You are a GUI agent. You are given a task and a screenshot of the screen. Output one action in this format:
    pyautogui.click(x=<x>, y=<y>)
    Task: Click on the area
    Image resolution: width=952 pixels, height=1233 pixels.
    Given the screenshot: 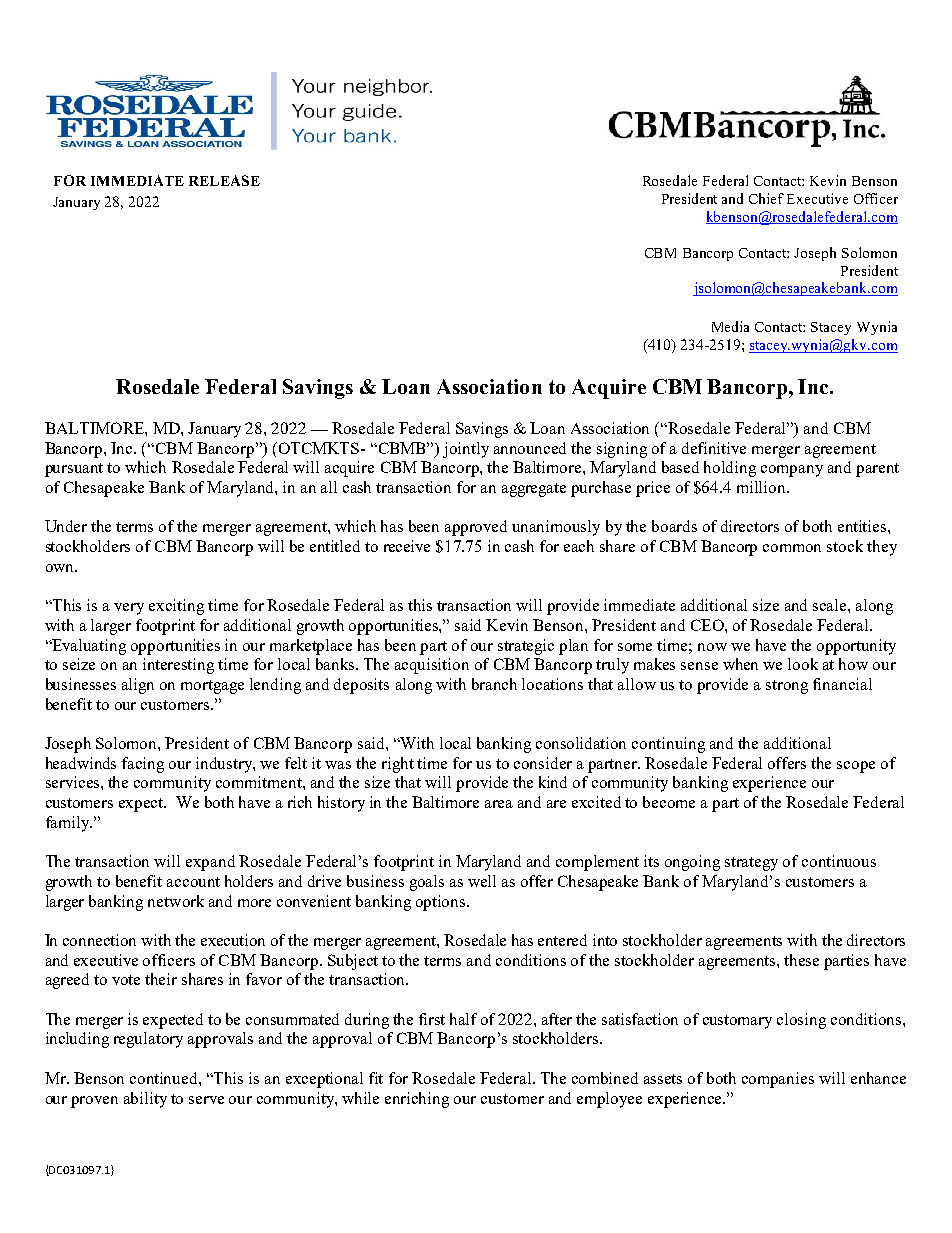 What is the action you would take?
    pyautogui.click(x=499, y=804)
